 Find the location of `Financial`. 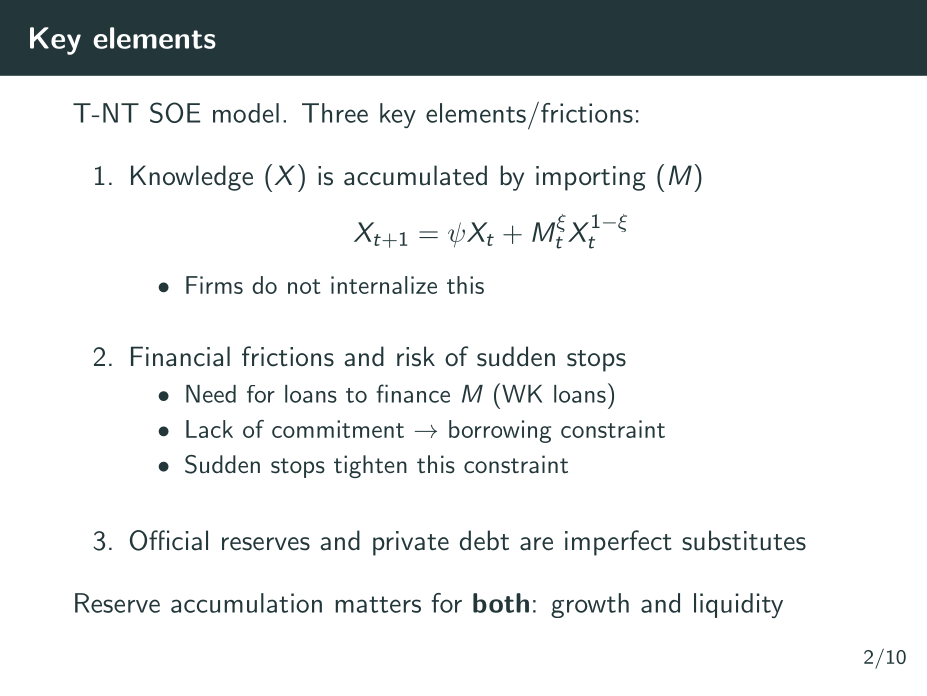

Financial is located at coordinates (180, 356).
